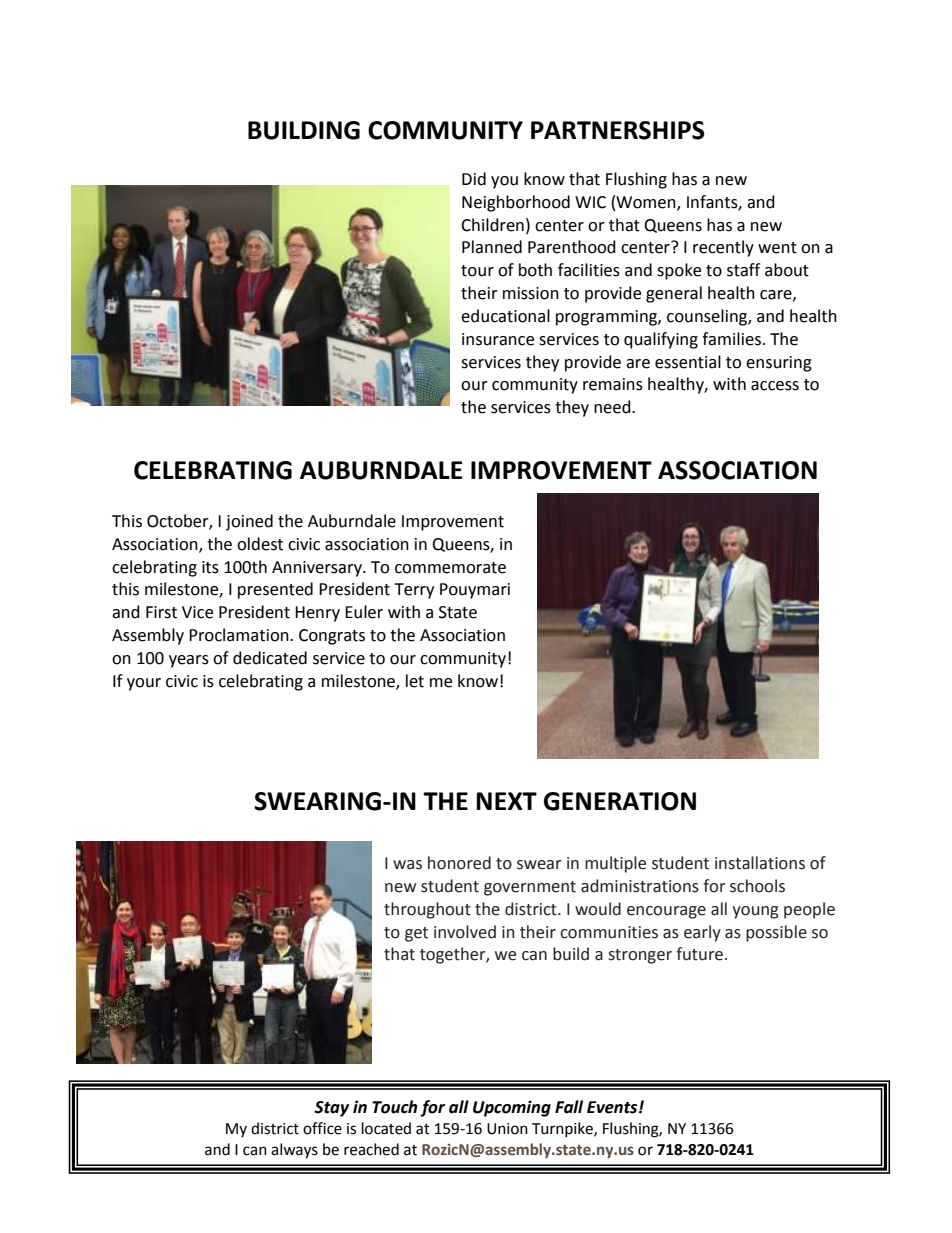  Describe the element at coordinates (474, 179) in the document. I see `Did` at that location.
